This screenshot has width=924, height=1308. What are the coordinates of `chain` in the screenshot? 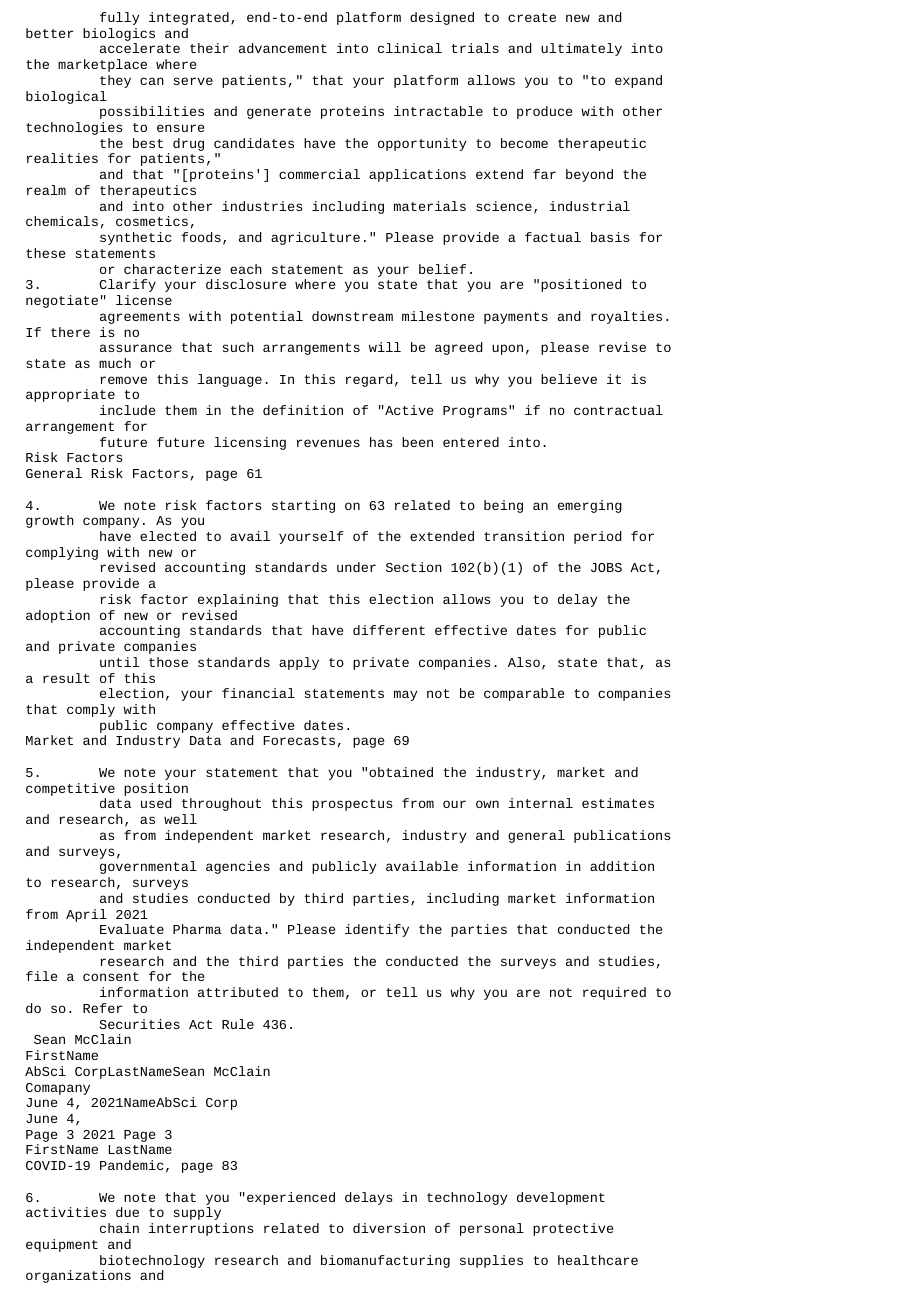 It's located at (119, 1228).
